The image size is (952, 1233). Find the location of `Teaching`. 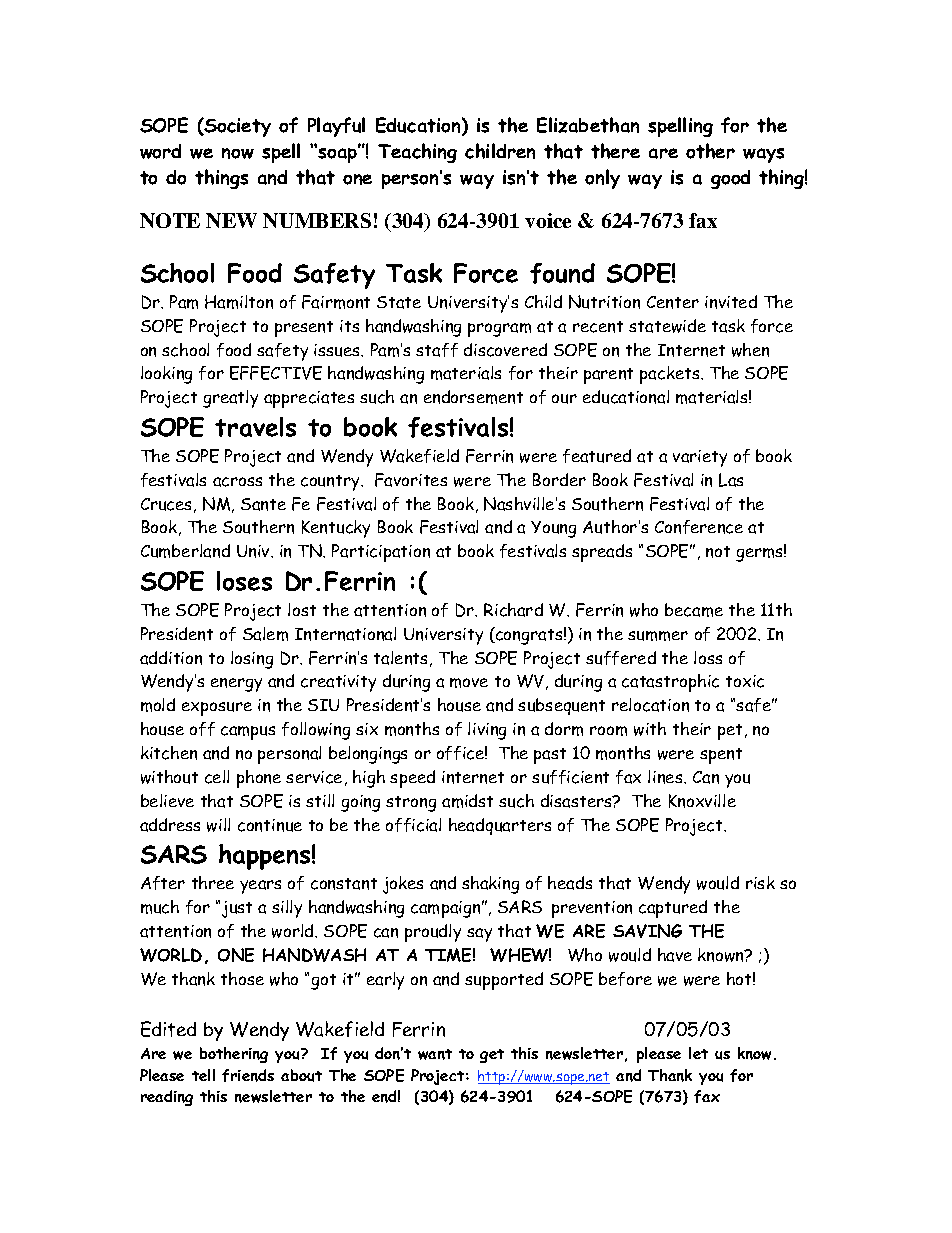

Teaching is located at coordinates (417, 153).
